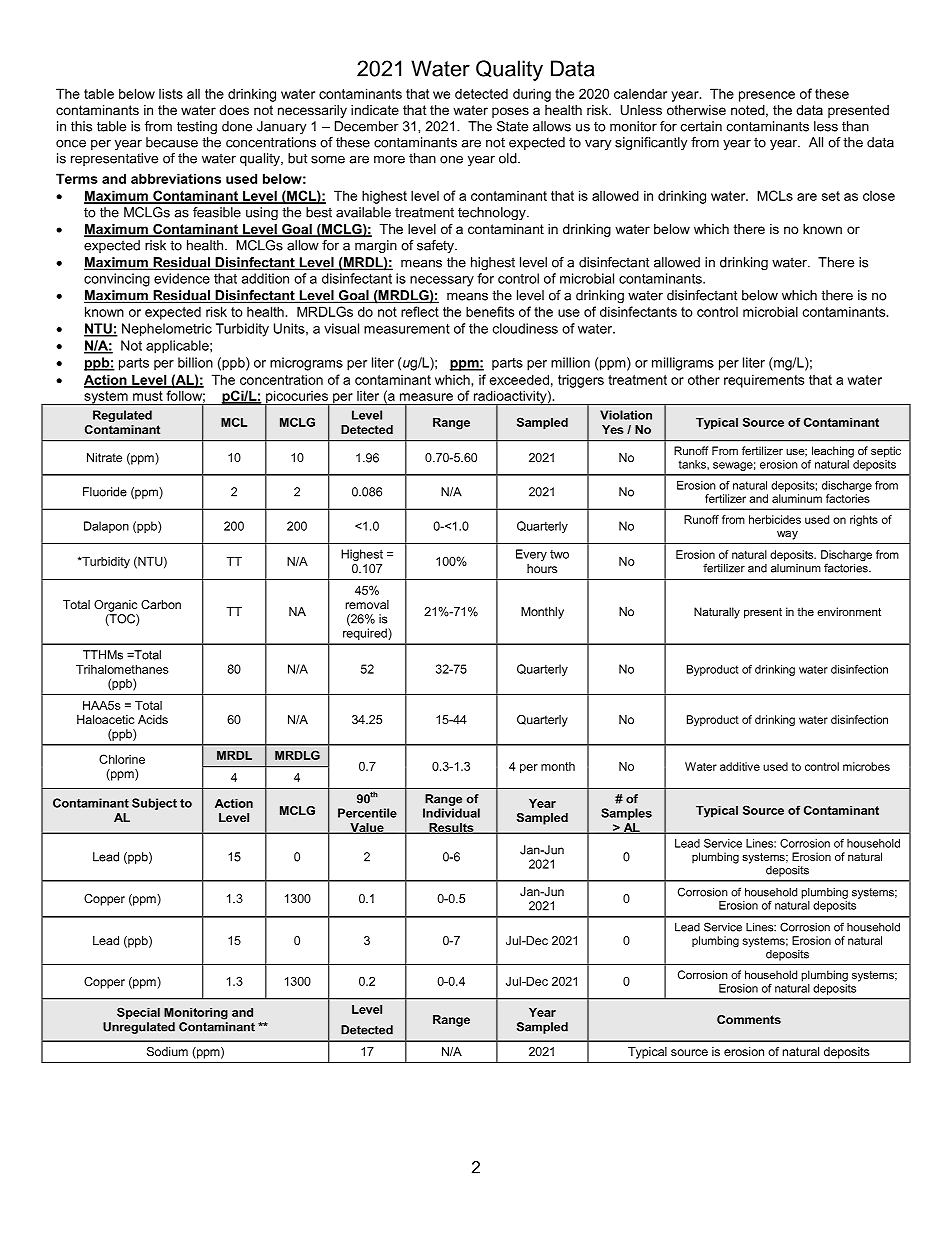 The image size is (952, 1233). Describe the element at coordinates (451, 828) in the document. I see `Results` at that location.
